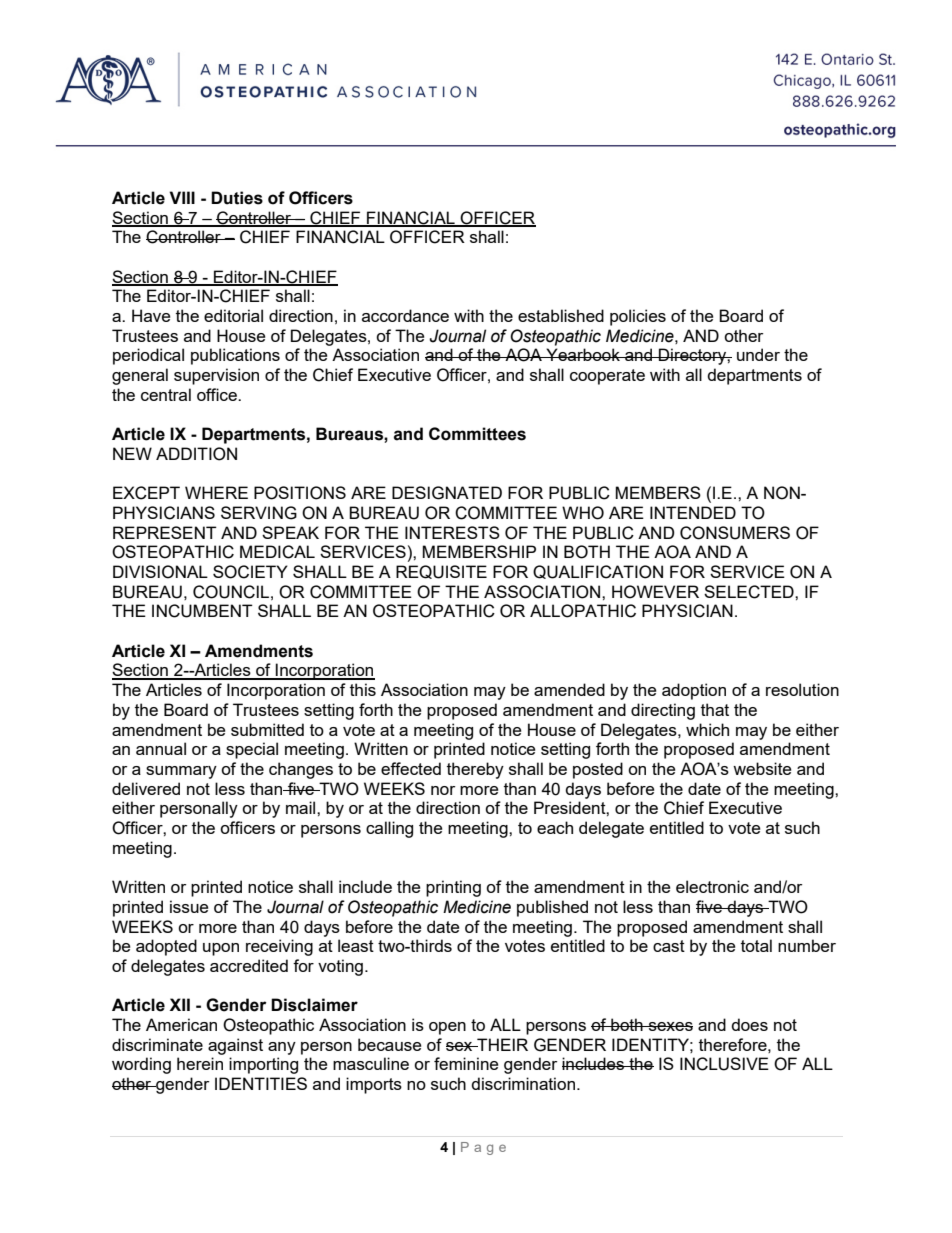 The height and width of the image is (1233, 952). What do you see at coordinates (638, 317) in the image?
I see `policies` at bounding box center [638, 317].
